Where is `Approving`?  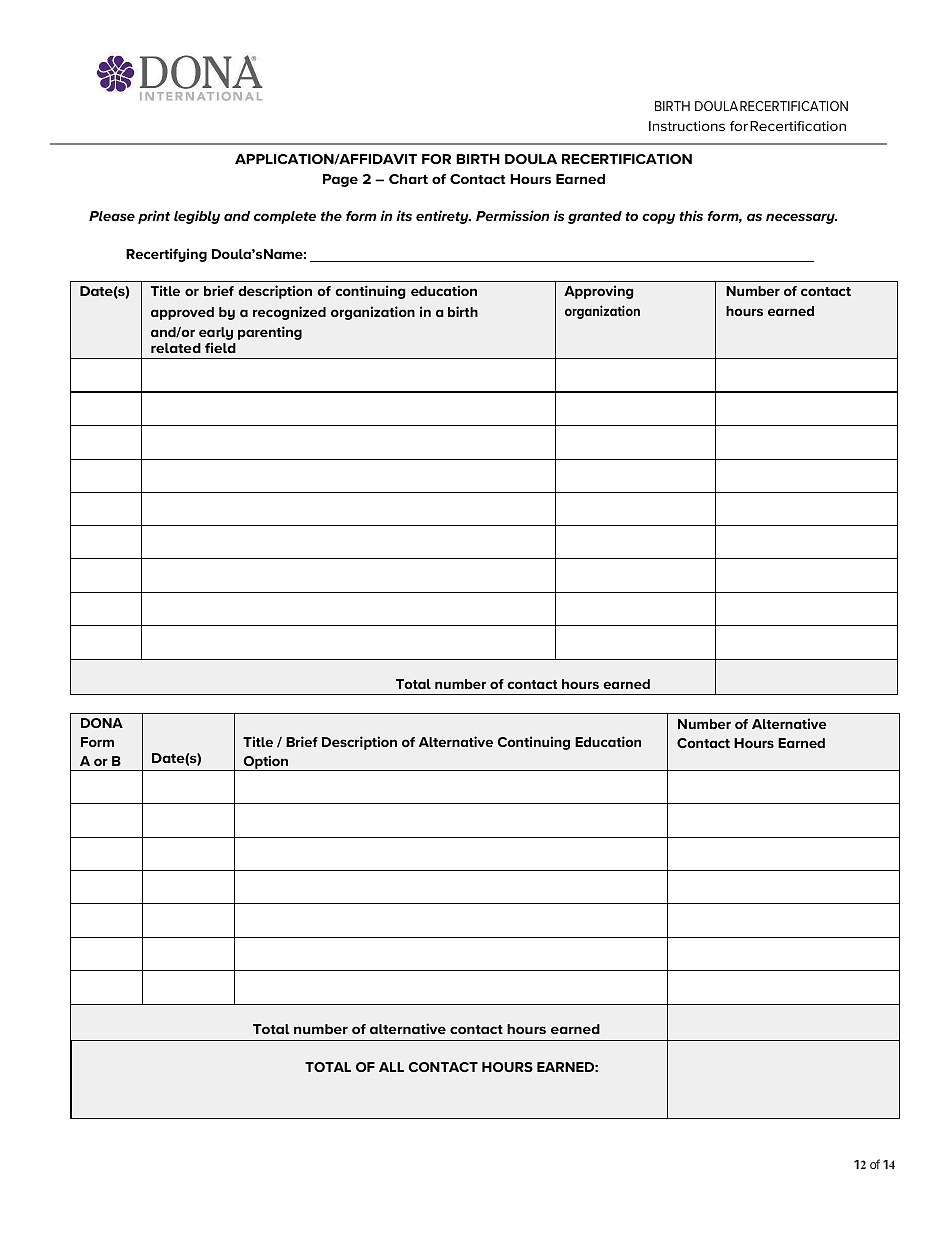 Approving is located at coordinates (599, 292).
